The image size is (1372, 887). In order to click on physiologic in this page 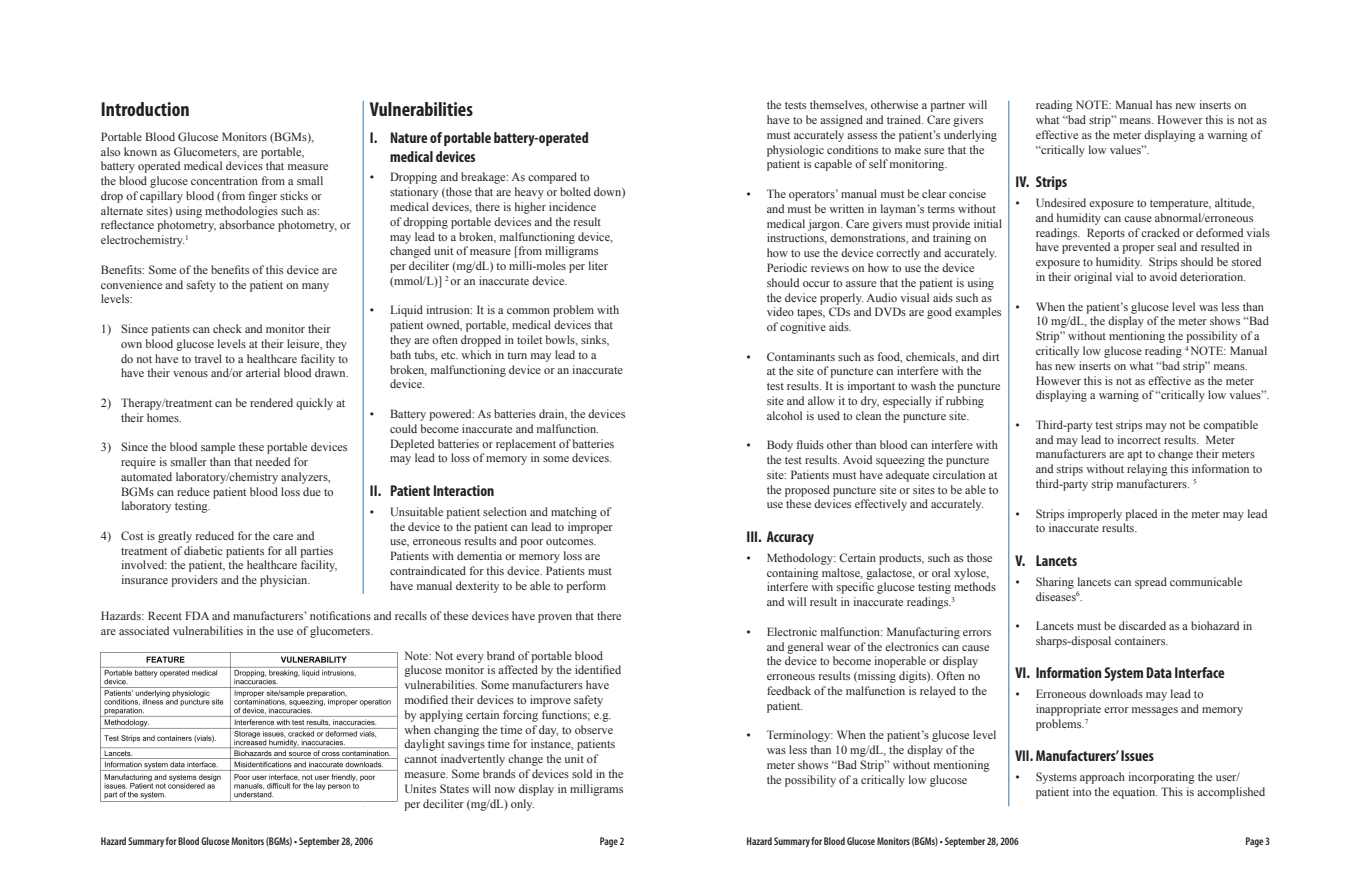, I will do `click(795, 151)`.
